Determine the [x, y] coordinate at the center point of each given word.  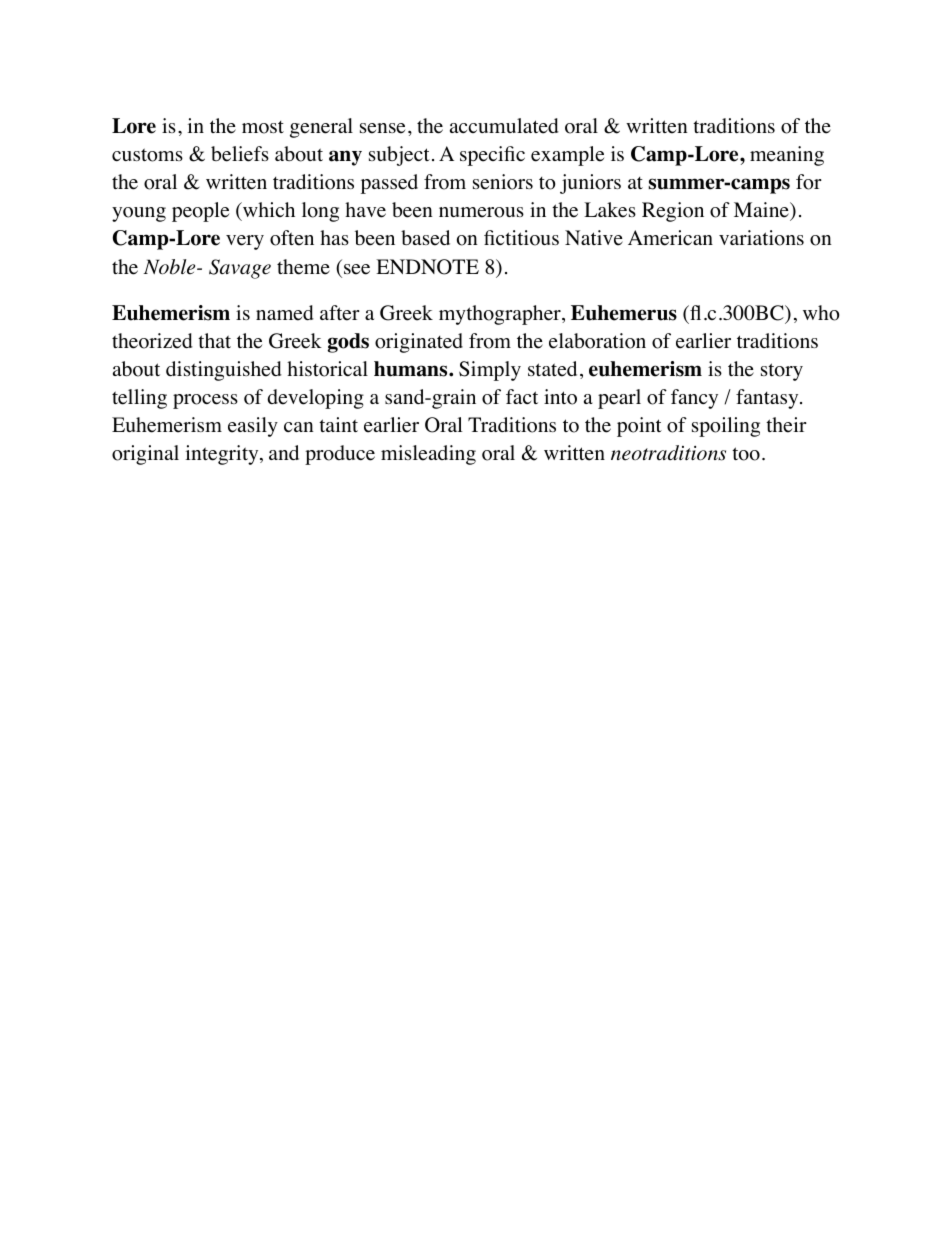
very [245, 242]
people [200, 212]
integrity [223, 455]
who [821, 313]
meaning [787, 156]
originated [419, 343]
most [263, 127]
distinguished [224, 371]
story [782, 372]
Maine [762, 211]
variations [761, 238]
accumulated [504, 126]
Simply [490, 371]
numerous [481, 212]
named [285, 313]
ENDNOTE [427, 267]
